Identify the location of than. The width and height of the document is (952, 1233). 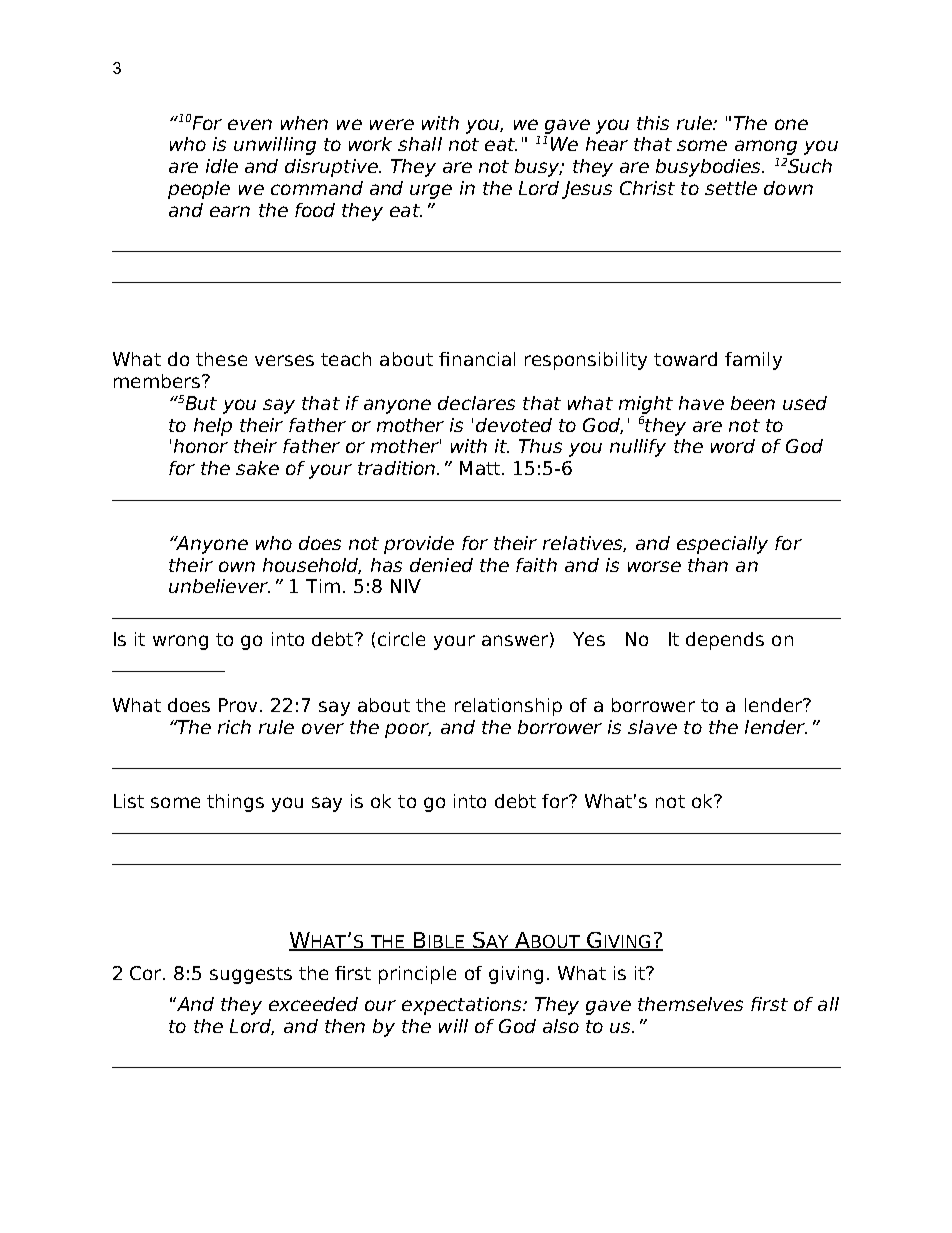
(708, 565).
